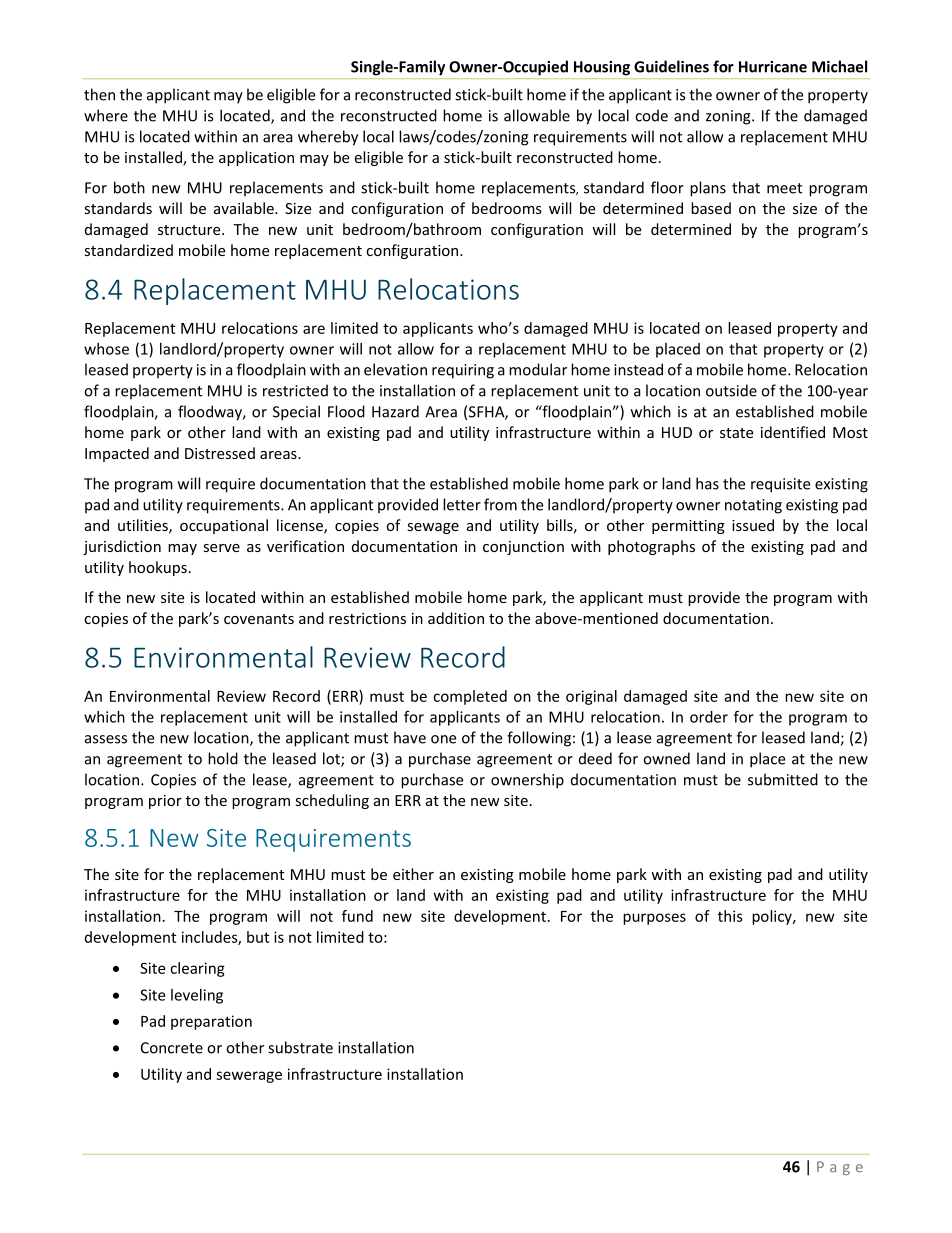  Describe the element at coordinates (523, 548) in the document. I see `conjunction` at that location.
